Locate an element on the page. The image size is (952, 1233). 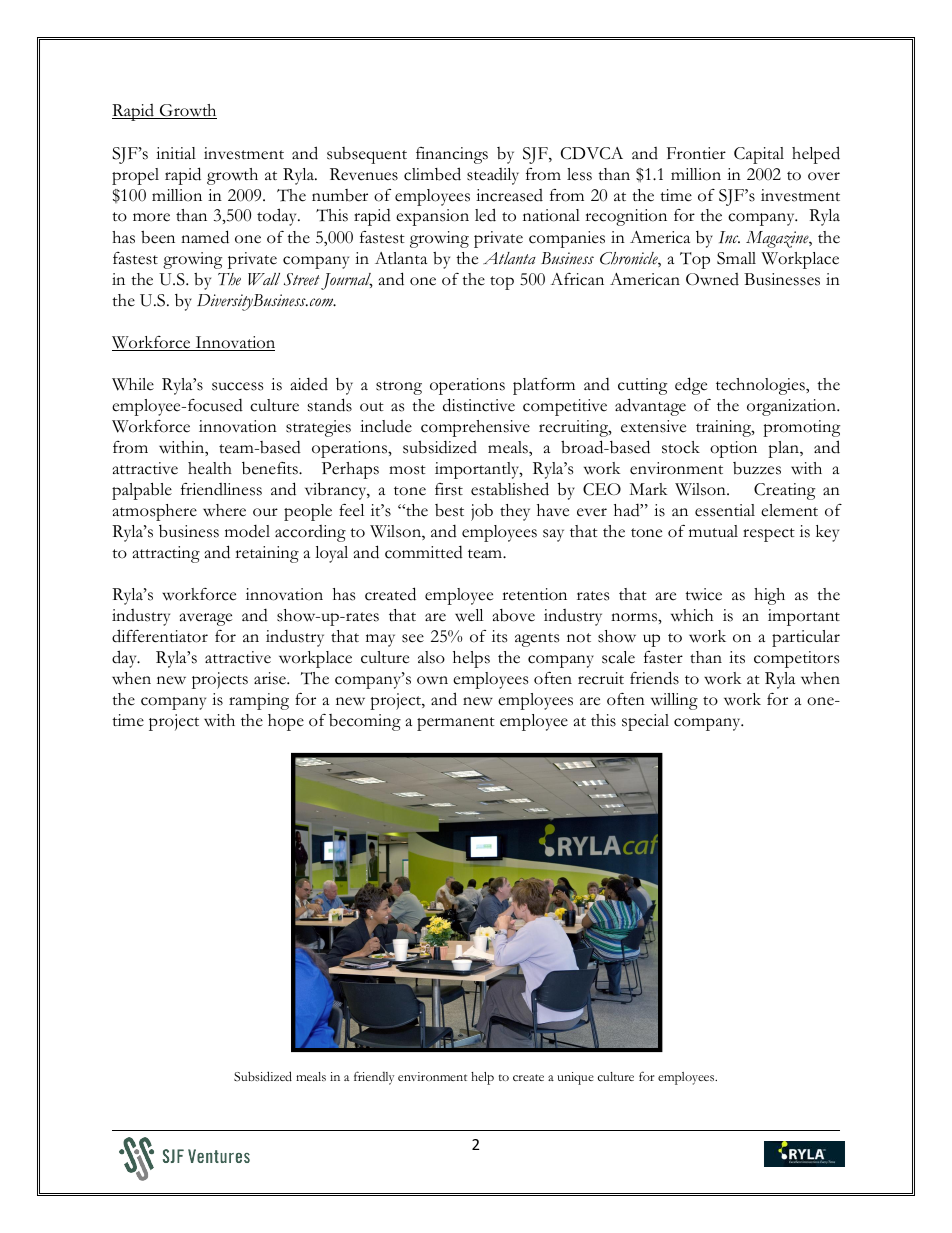
distinctive is located at coordinates (479, 405).
